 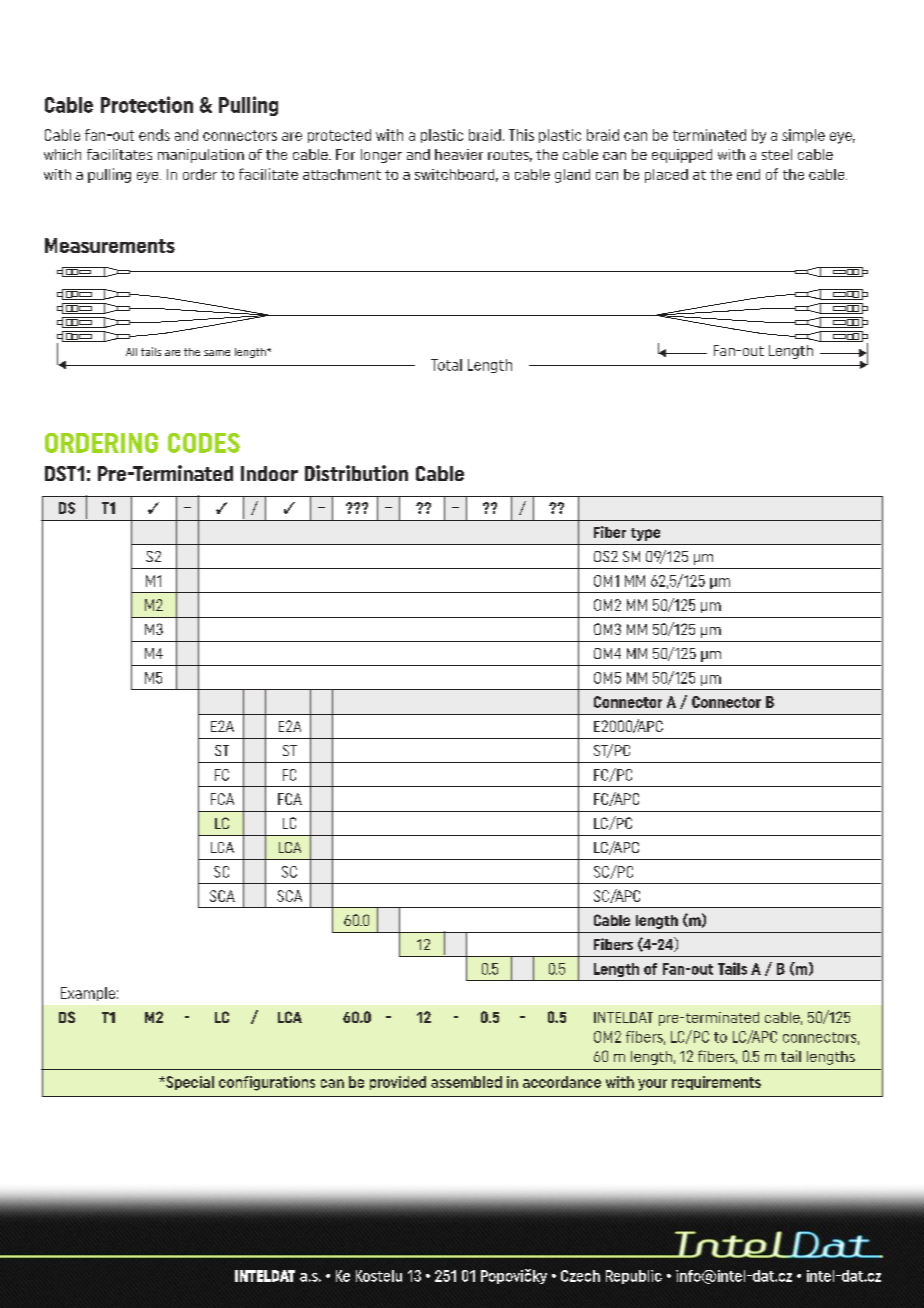 I want to click on Special, so click(x=189, y=1083).
